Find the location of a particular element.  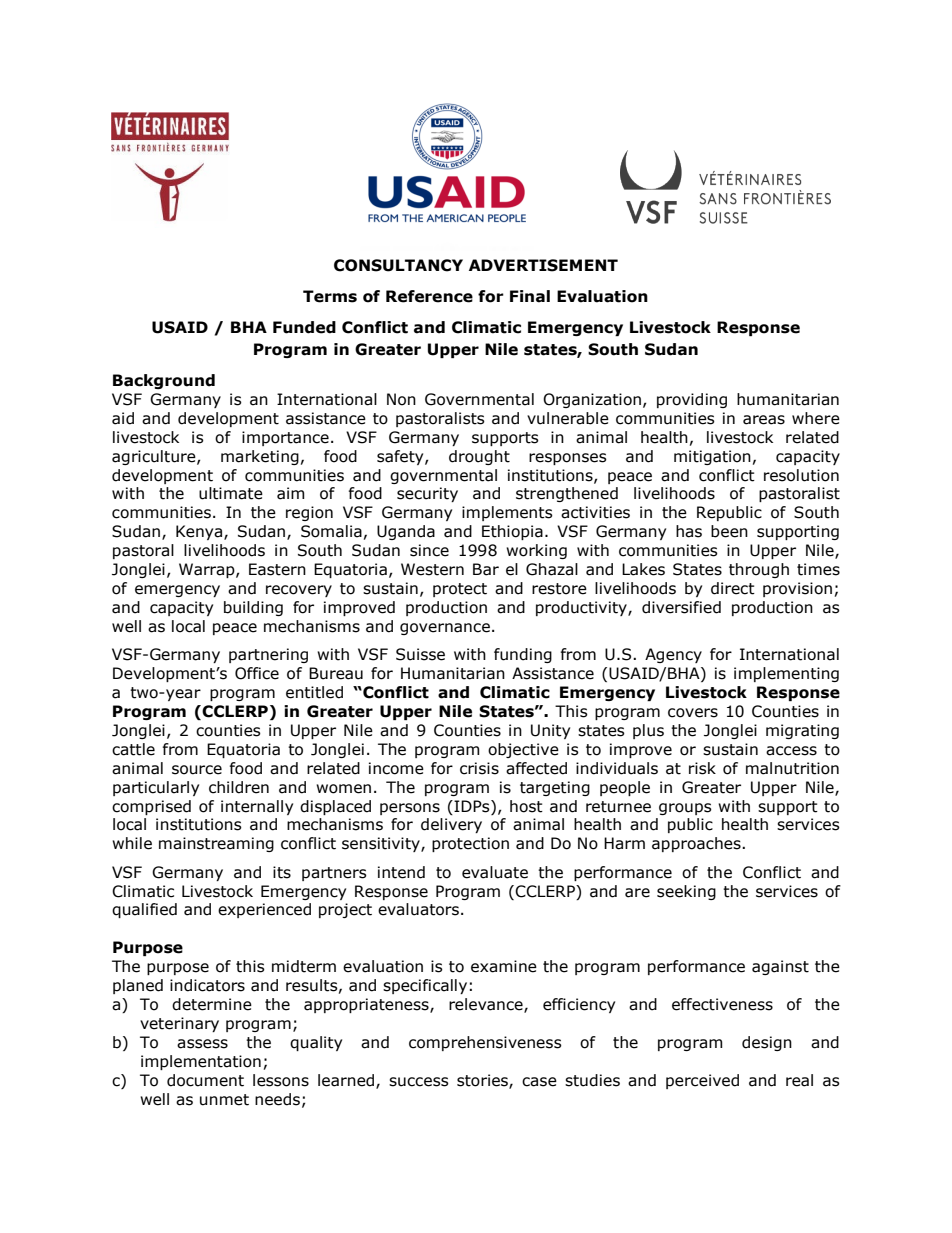

providing is located at coordinates (692, 400).
